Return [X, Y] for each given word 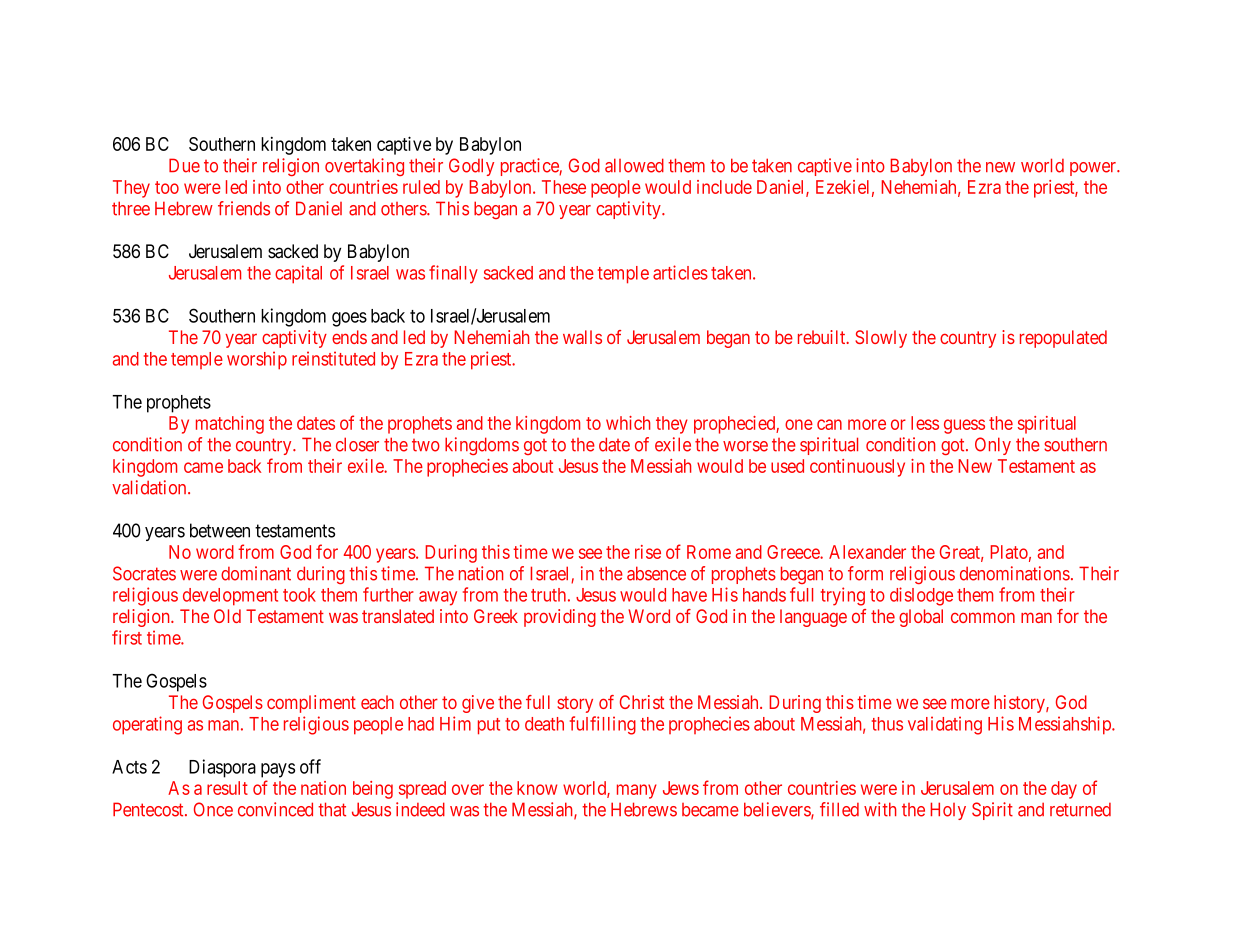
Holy [948, 811]
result [227, 788]
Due [184, 165]
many [637, 791]
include [724, 187]
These [564, 187]
